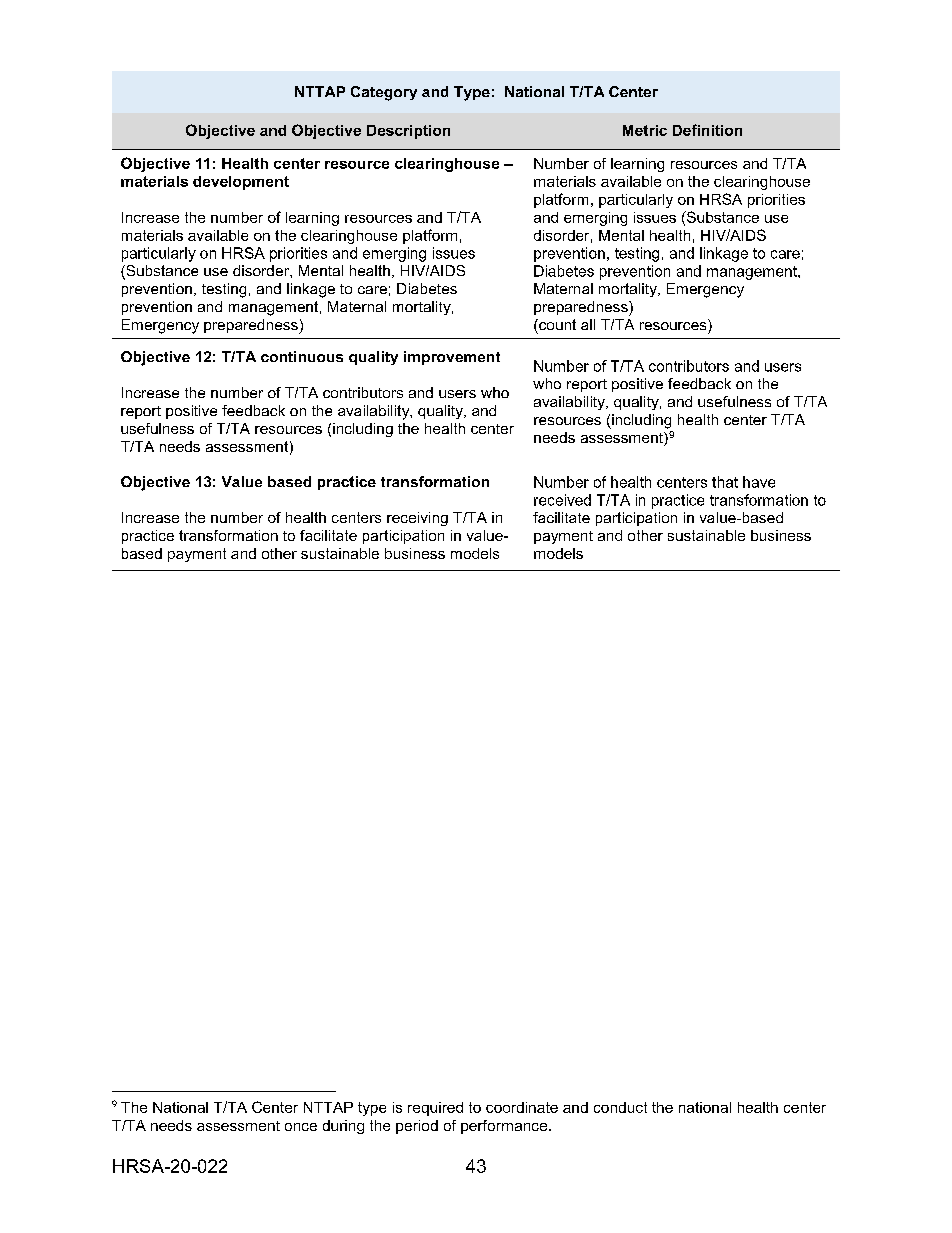 Image resolution: width=952 pixels, height=1233 pixels. Describe the element at coordinates (302, 356) in the screenshot. I see `continuous` at that location.
